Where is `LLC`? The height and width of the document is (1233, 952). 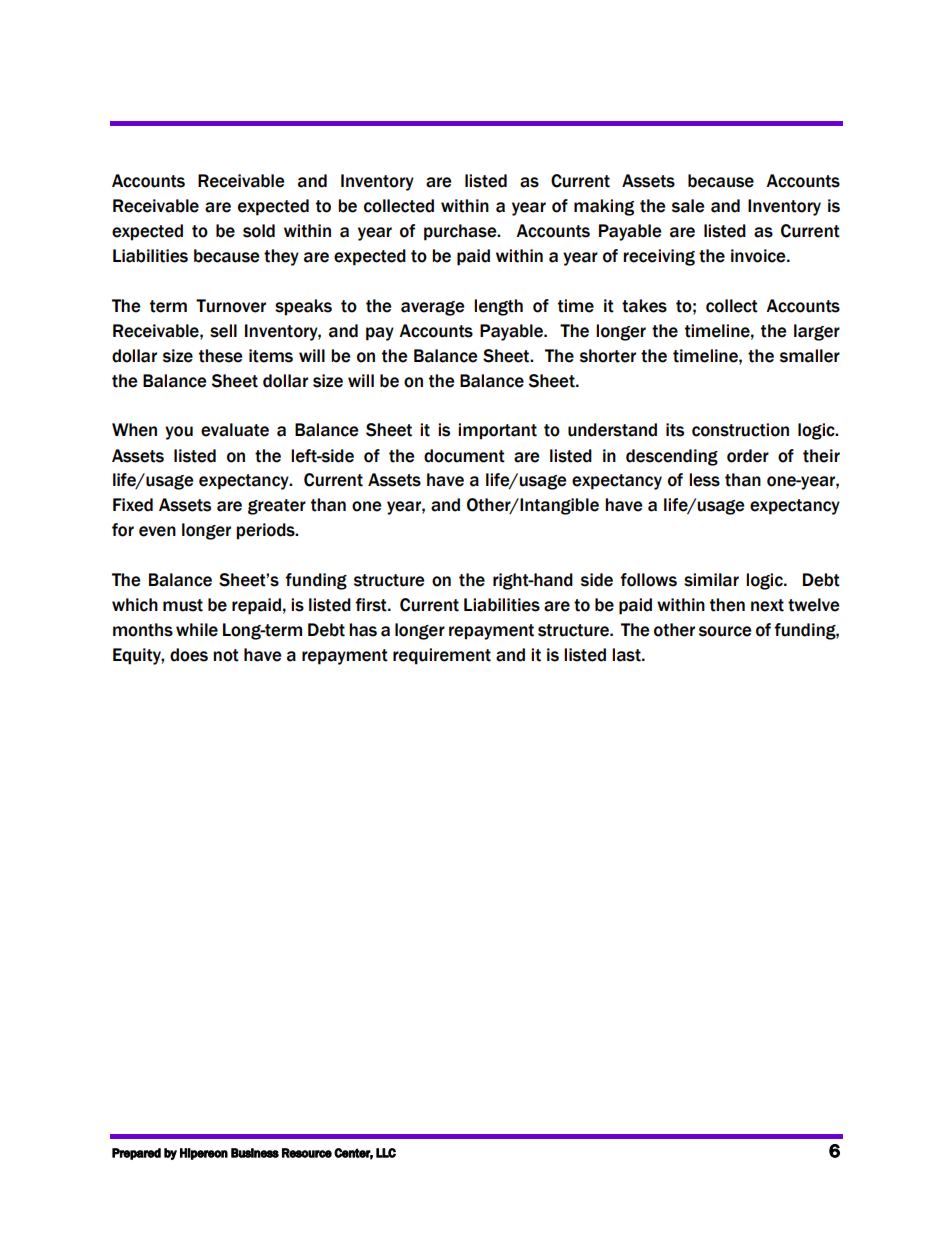 LLC is located at coordinates (386, 1153).
